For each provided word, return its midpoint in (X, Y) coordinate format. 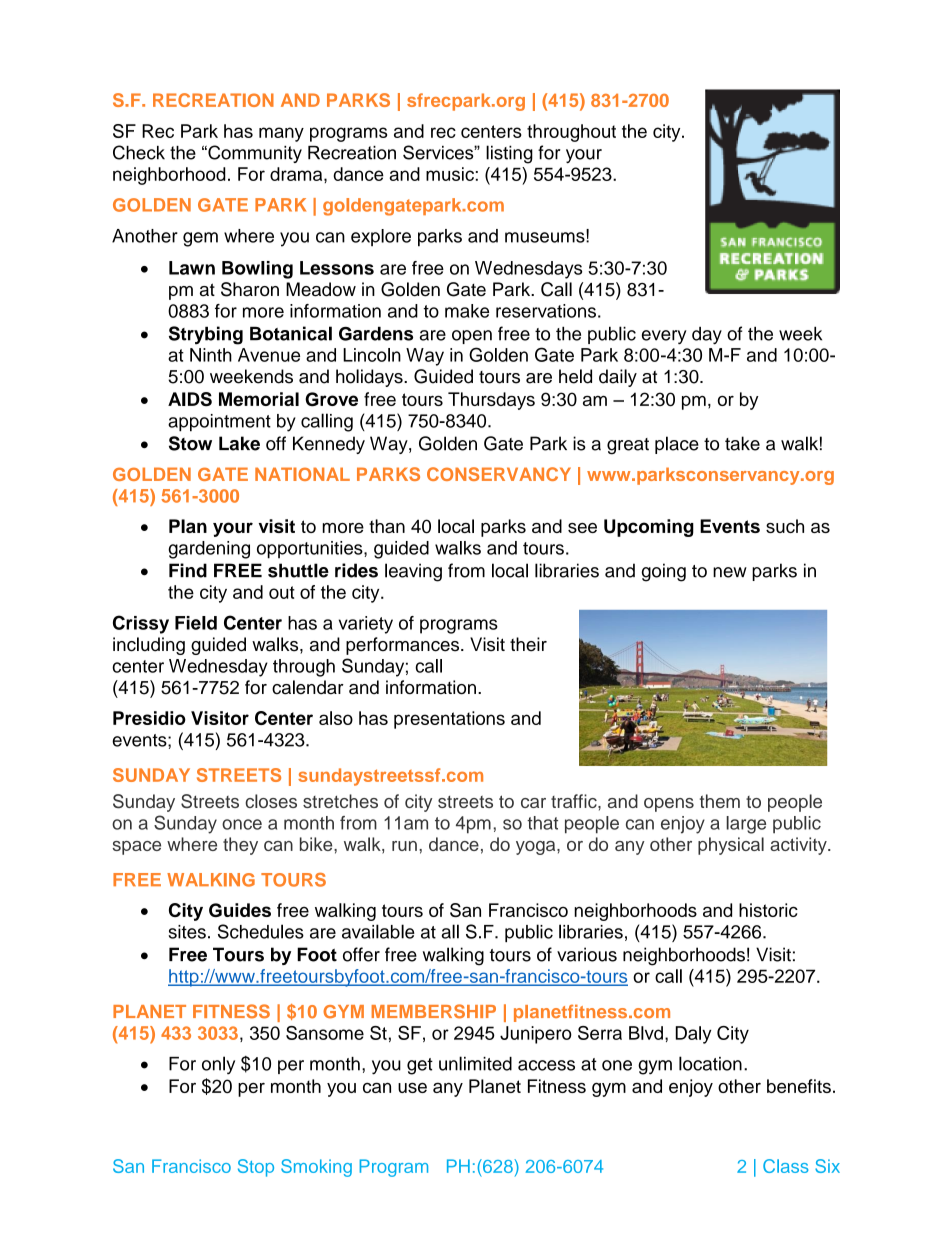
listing (509, 154)
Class (786, 1166)
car (533, 803)
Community (254, 154)
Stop (256, 1168)
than (387, 526)
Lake (239, 443)
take (742, 443)
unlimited (475, 1063)
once (242, 824)
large (746, 825)
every (664, 337)
